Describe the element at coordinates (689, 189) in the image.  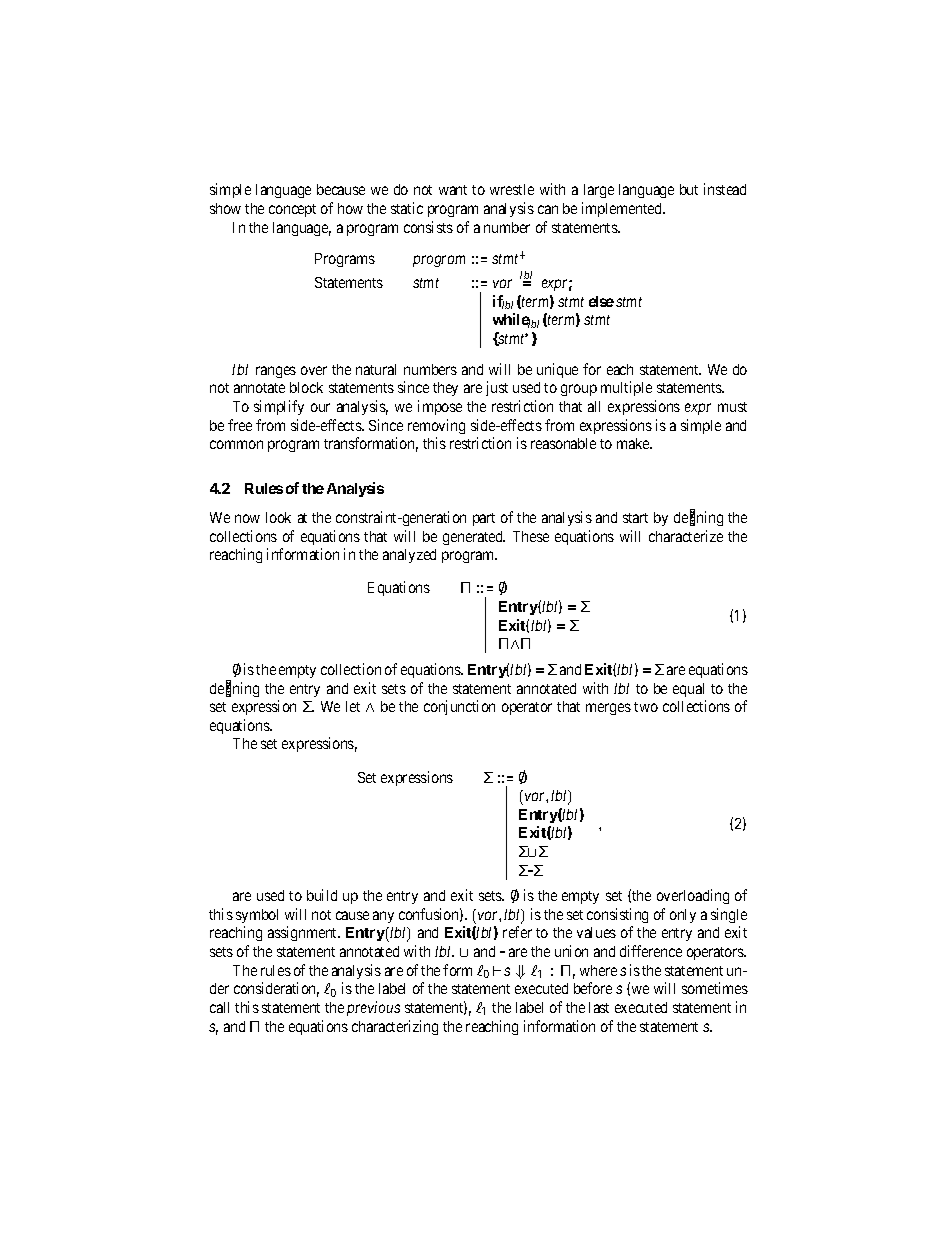
I see `but` at that location.
